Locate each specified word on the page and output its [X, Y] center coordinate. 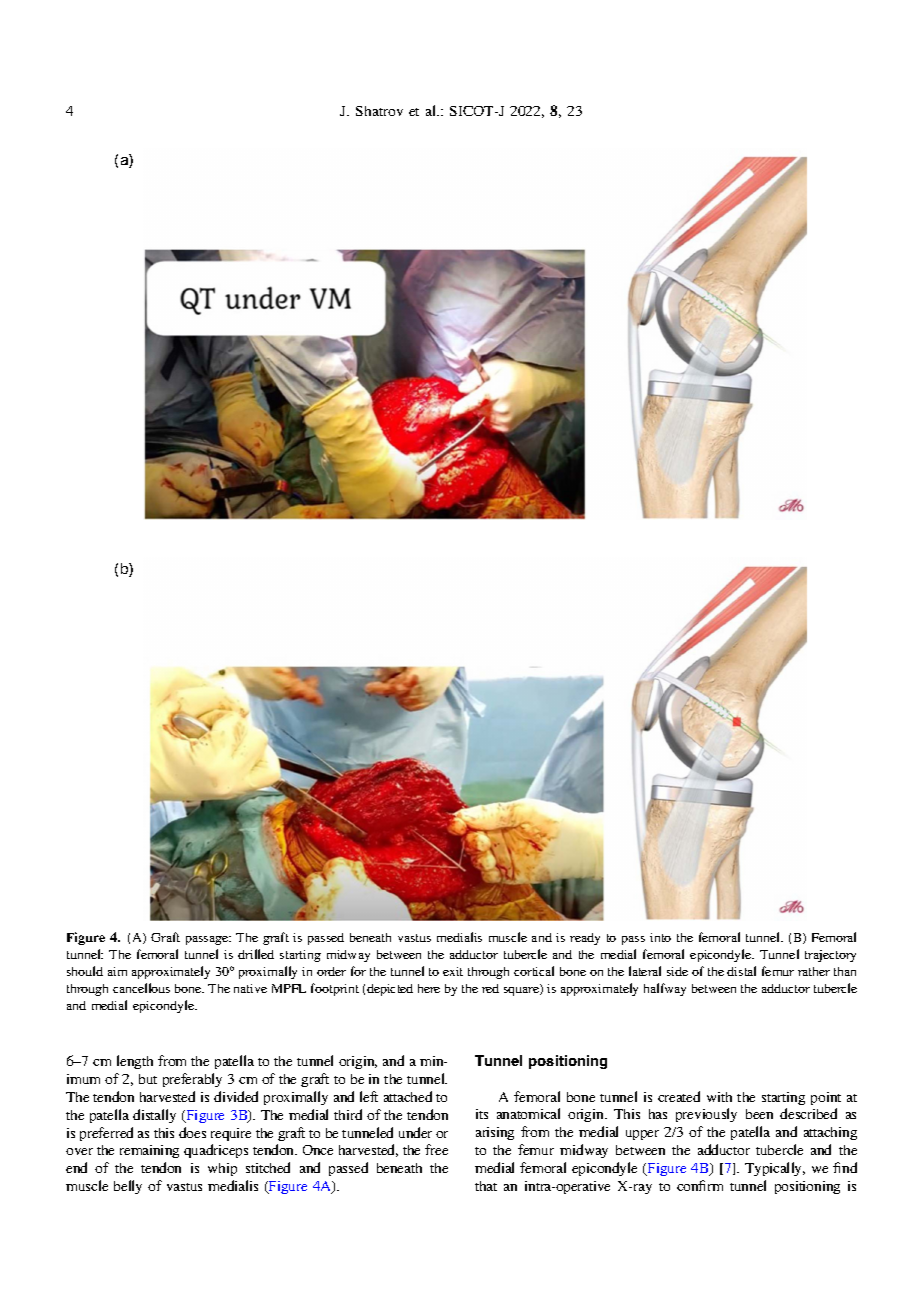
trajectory [830, 956]
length [135, 1062]
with [719, 1097]
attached [408, 1096]
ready [585, 939]
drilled [256, 954]
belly [128, 1187]
